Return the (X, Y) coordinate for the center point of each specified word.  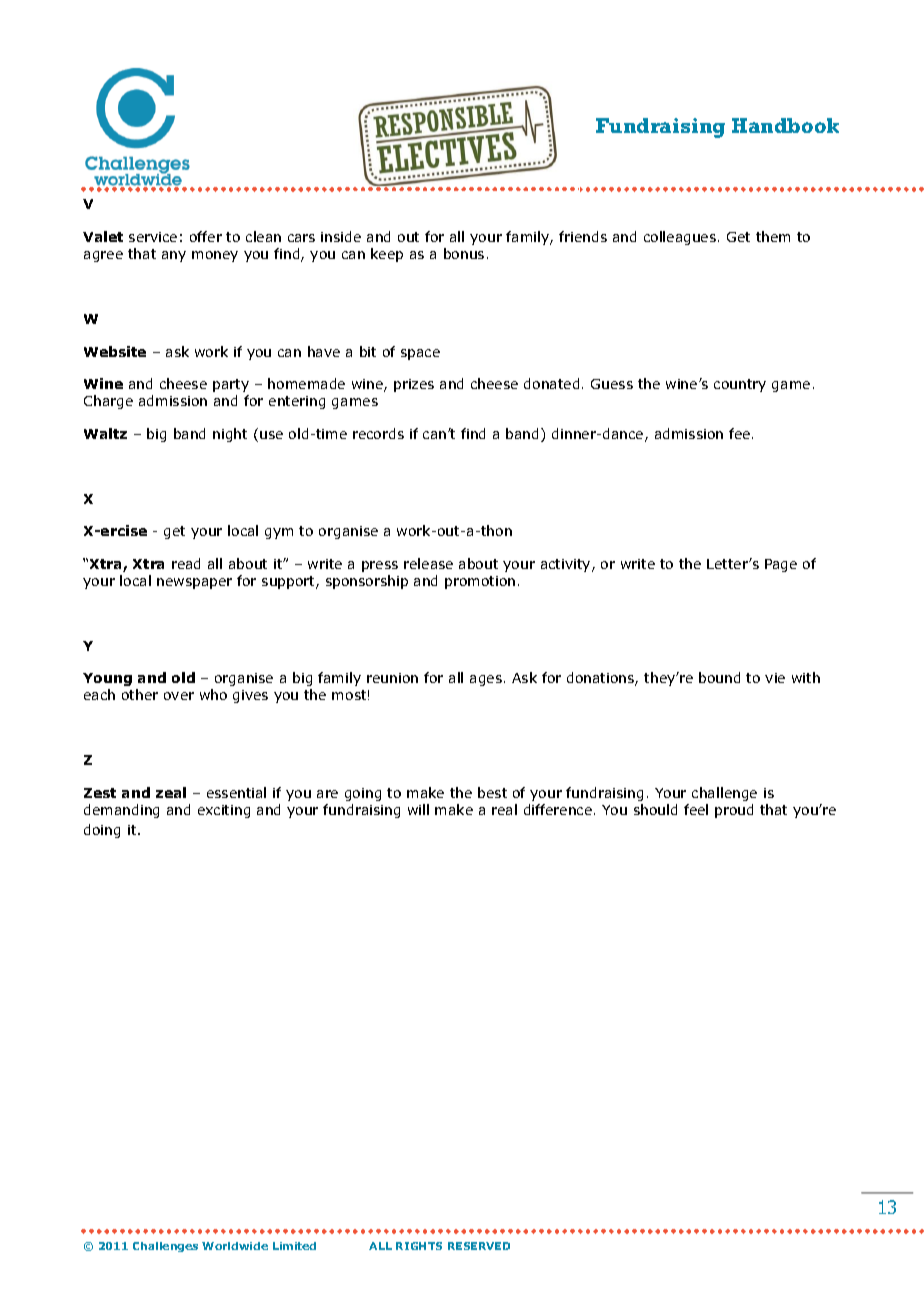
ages (486, 680)
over (179, 696)
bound (719, 677)
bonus (464, 253)
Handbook (785, 125)
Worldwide (235, 1246)
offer (206, 236)
